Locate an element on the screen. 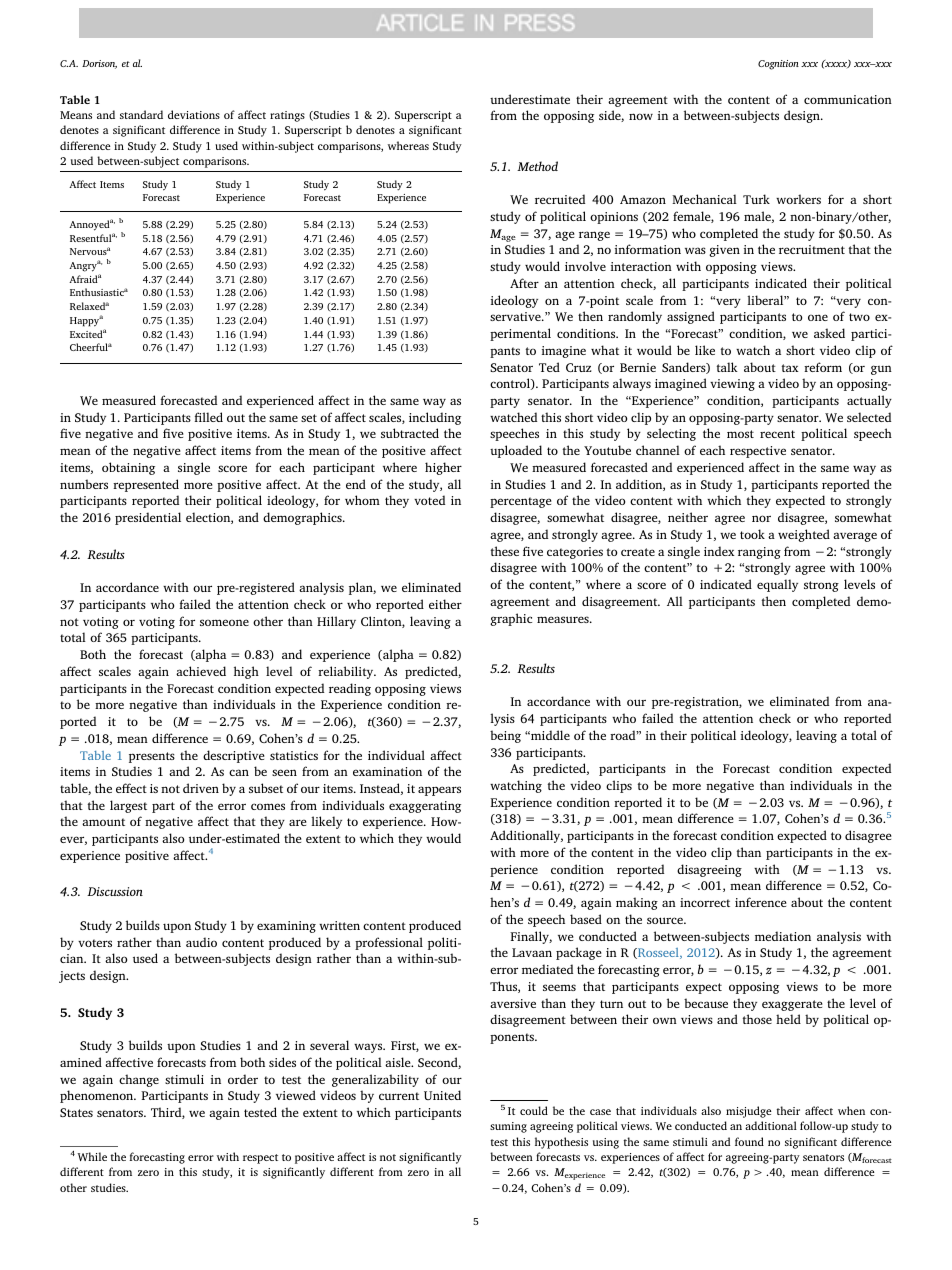 The image size is (952, 1270). filled is located at coordinates (209, 417).
